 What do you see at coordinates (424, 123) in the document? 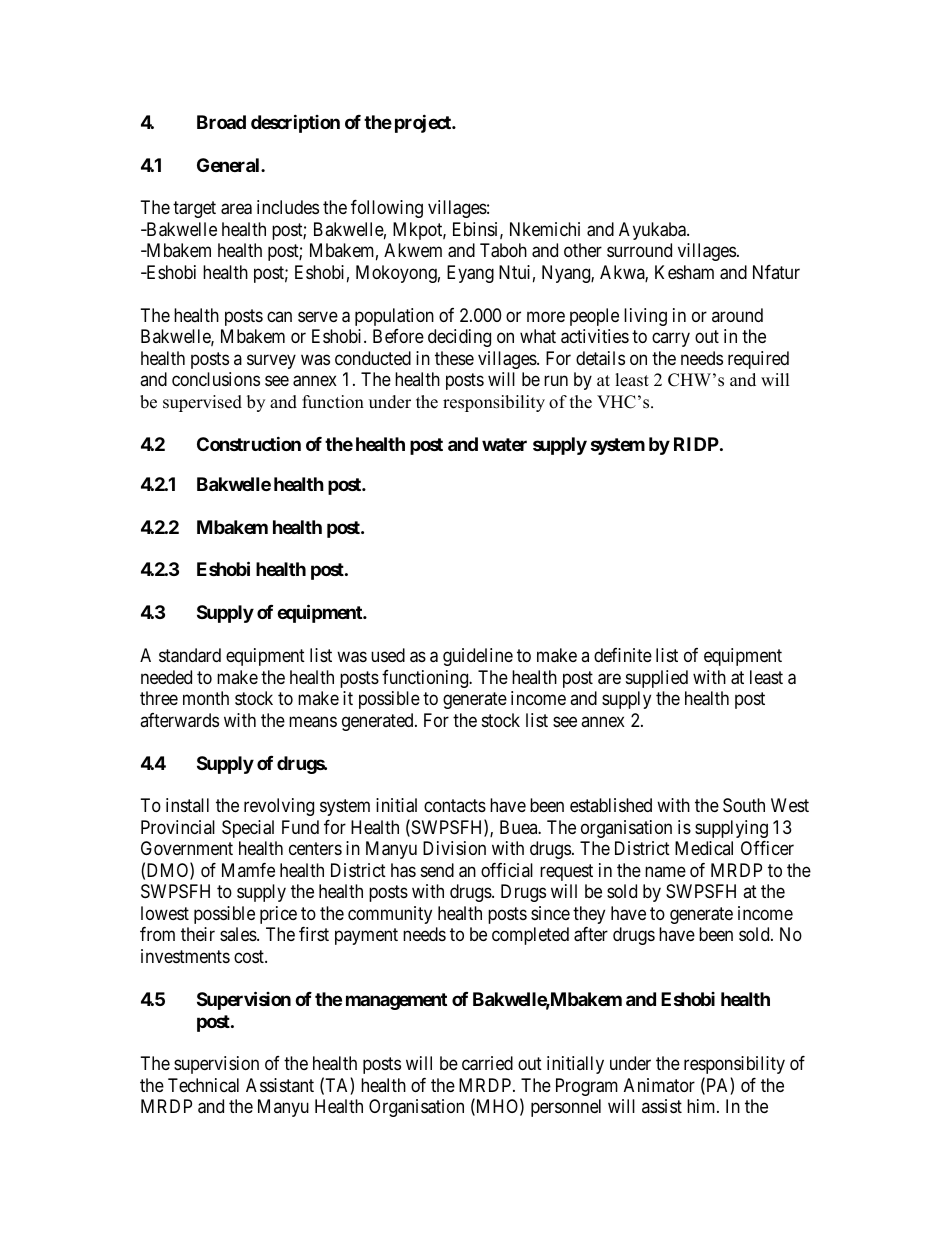
I see `project` at bounding box center [424, 123].
